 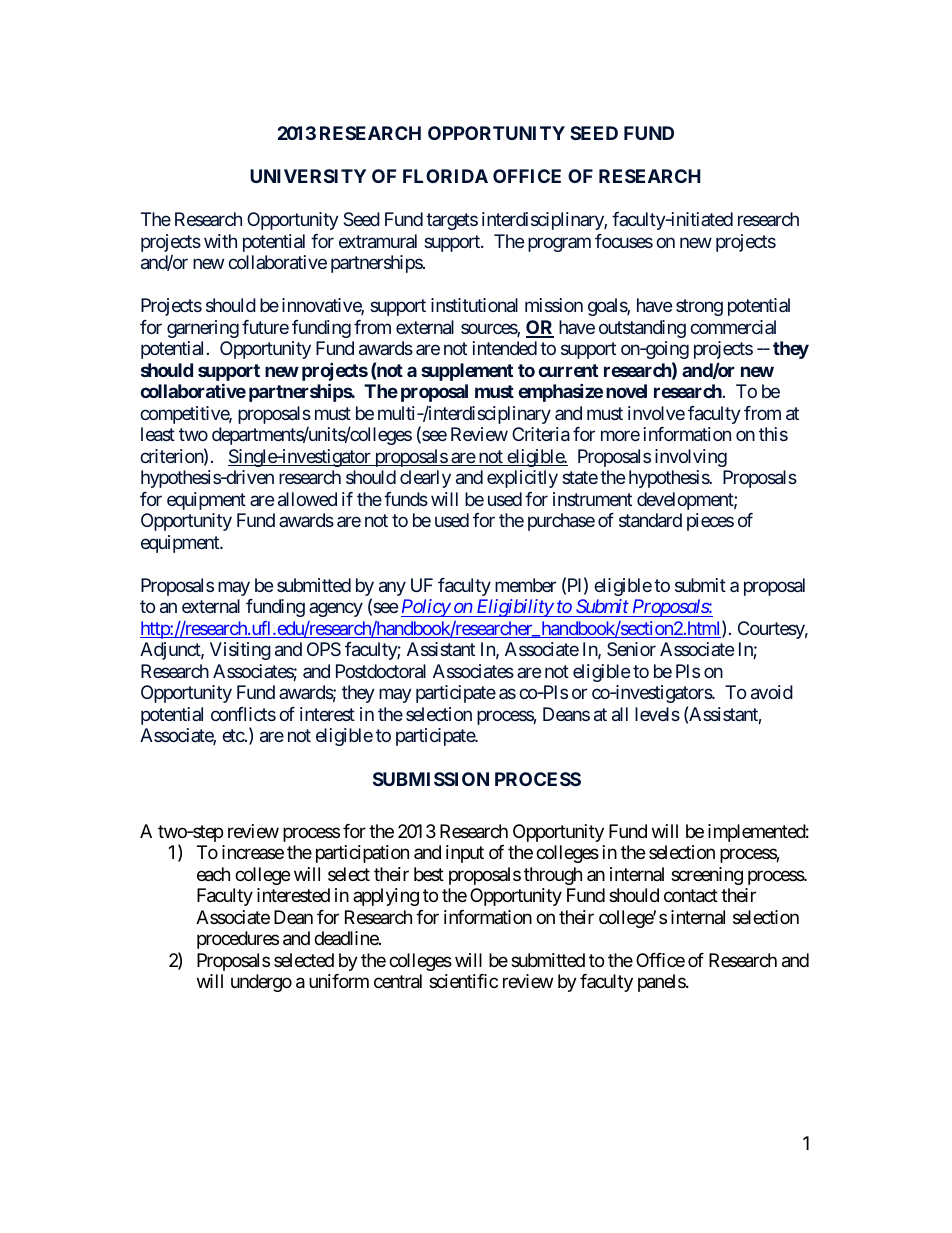 I want to click on with, so click(x=220, y=241).
